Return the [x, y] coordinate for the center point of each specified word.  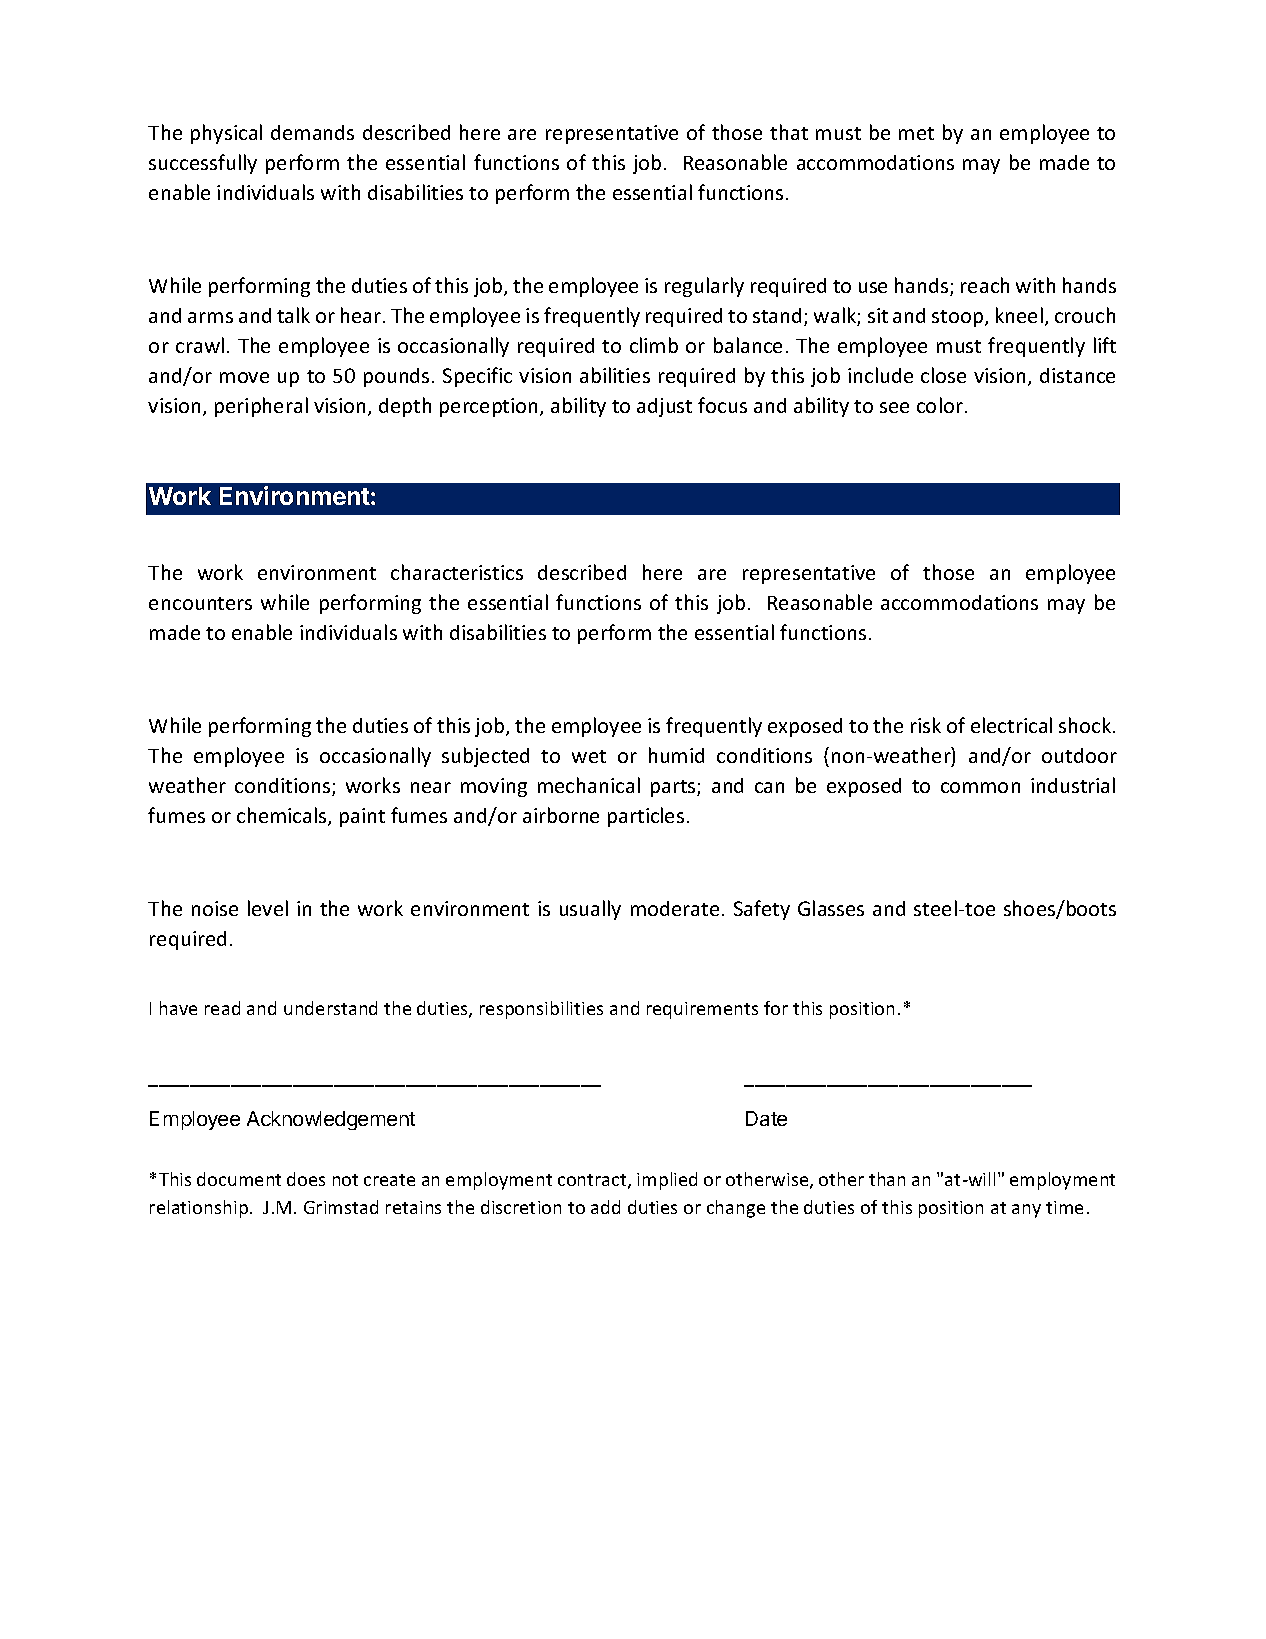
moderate [675, 908]
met [916, 133]
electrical [1011, 725]
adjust [664, 407]
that [789, 132]
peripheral [261, 407]
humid [676, 755]
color [941, 405]
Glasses [831, 908]
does [306, 1179]
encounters [200, 603]
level [268, 908]
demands [312, 132]
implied [667, 1181]
